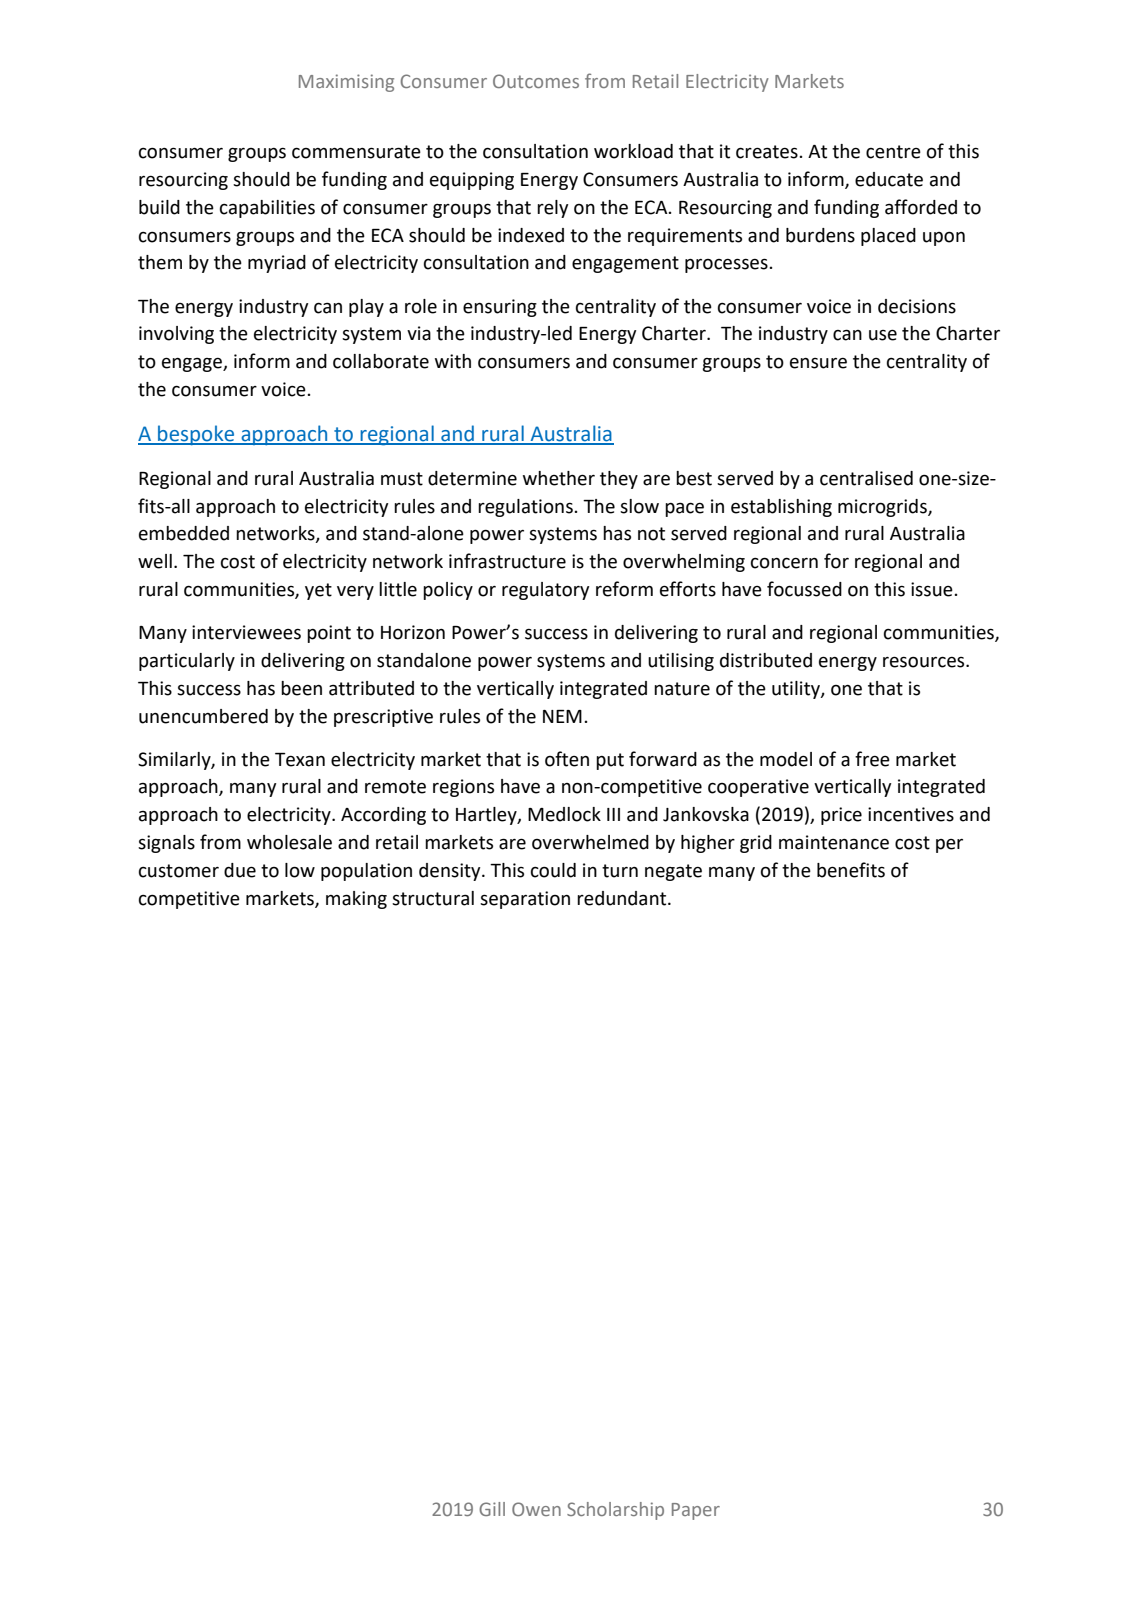 This document has height=1615, width=1142. I want to click on separation, so click(525, 900).
